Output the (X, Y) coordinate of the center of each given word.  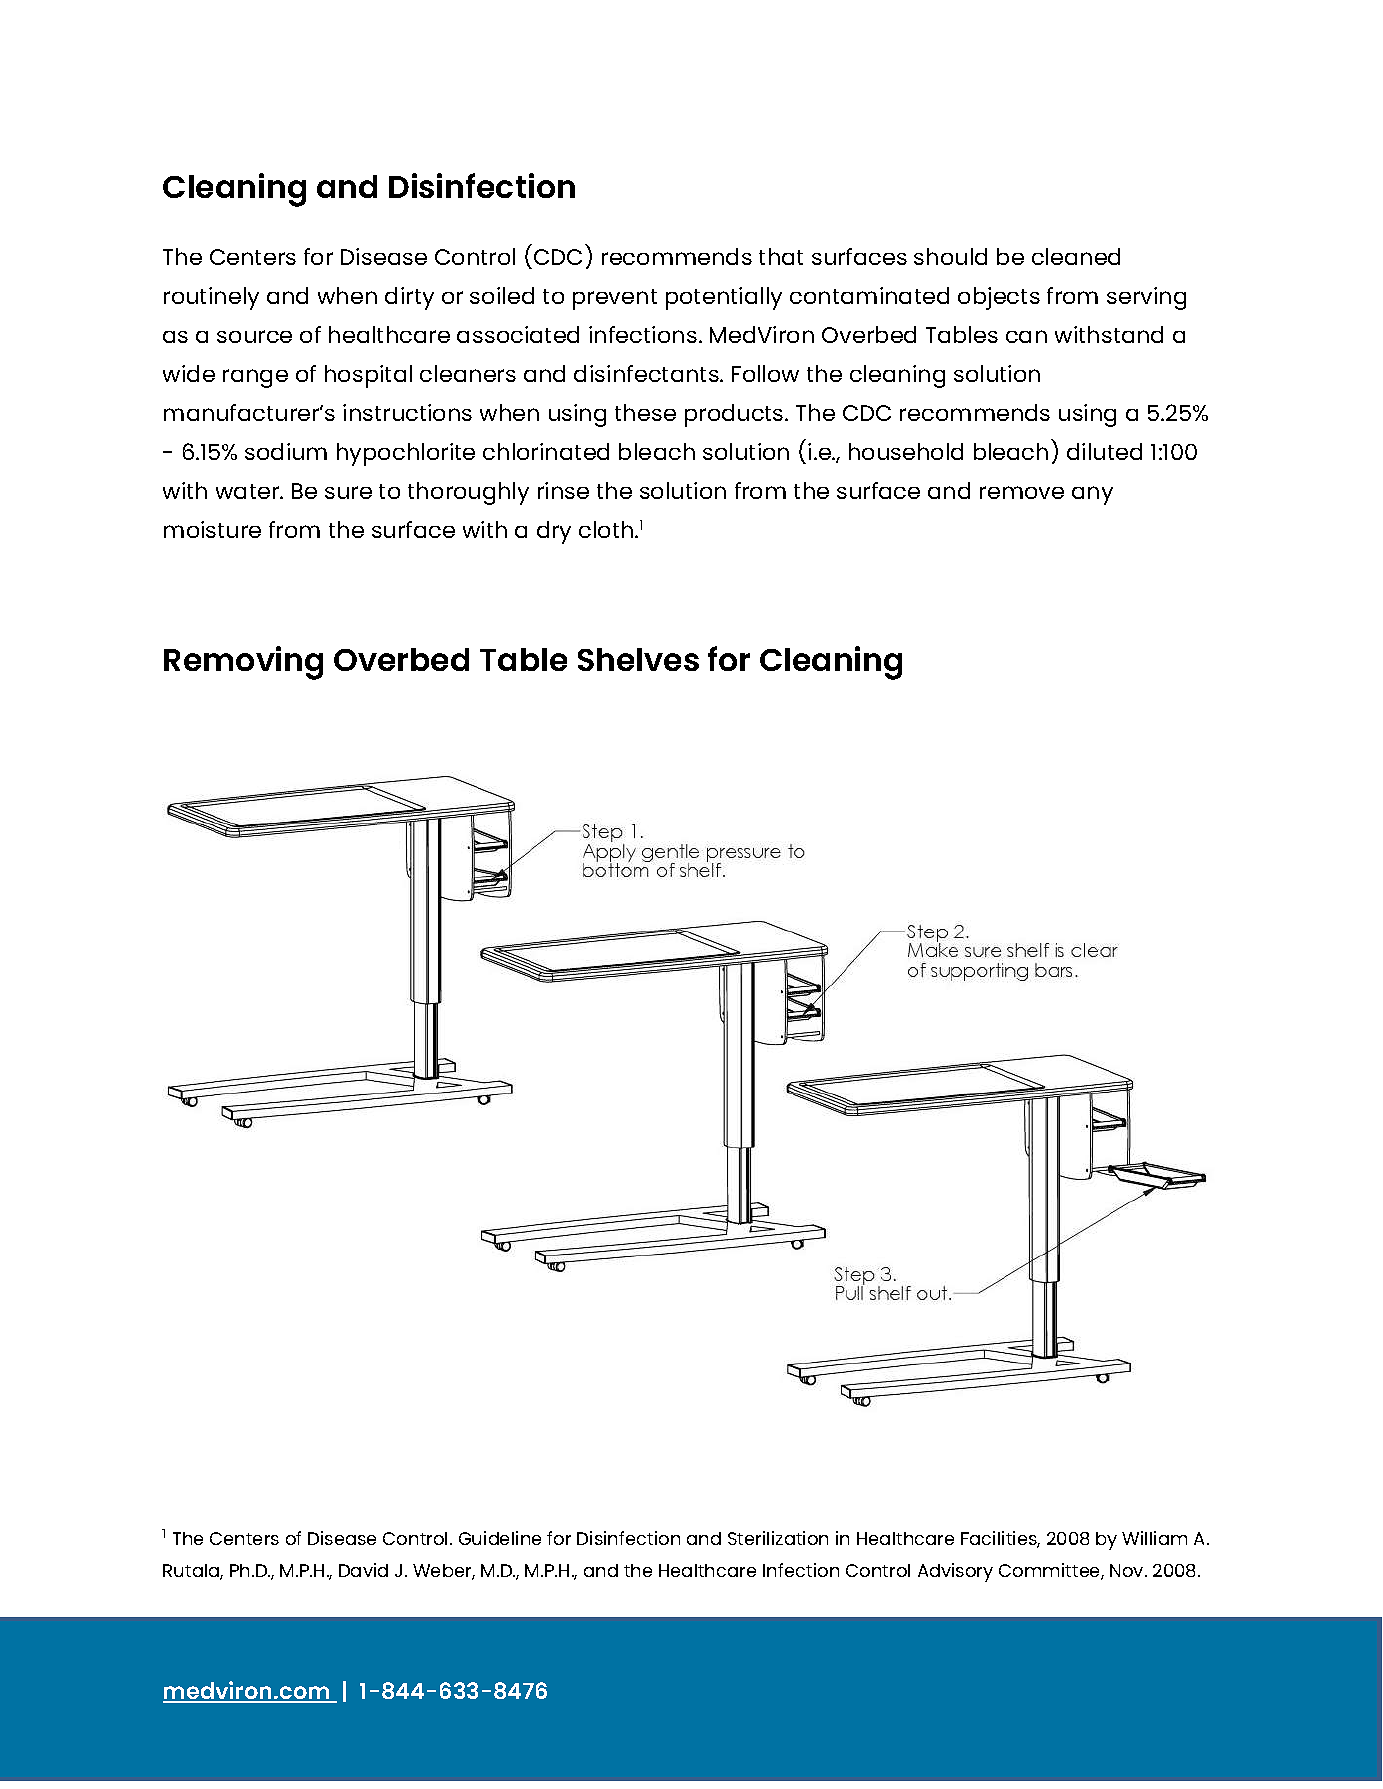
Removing (243, 663)
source (254, 336)
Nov (1128, 1570)
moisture (212, 529)
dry (554, 532)
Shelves (638, 659)
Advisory (955, 1572)
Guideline (500, 1538)
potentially (724, 298)
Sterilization (778, 1538)
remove (1022, 492)
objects (999, 298)
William (1154, 1538)
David (363, 1570)
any (1092, 495)
